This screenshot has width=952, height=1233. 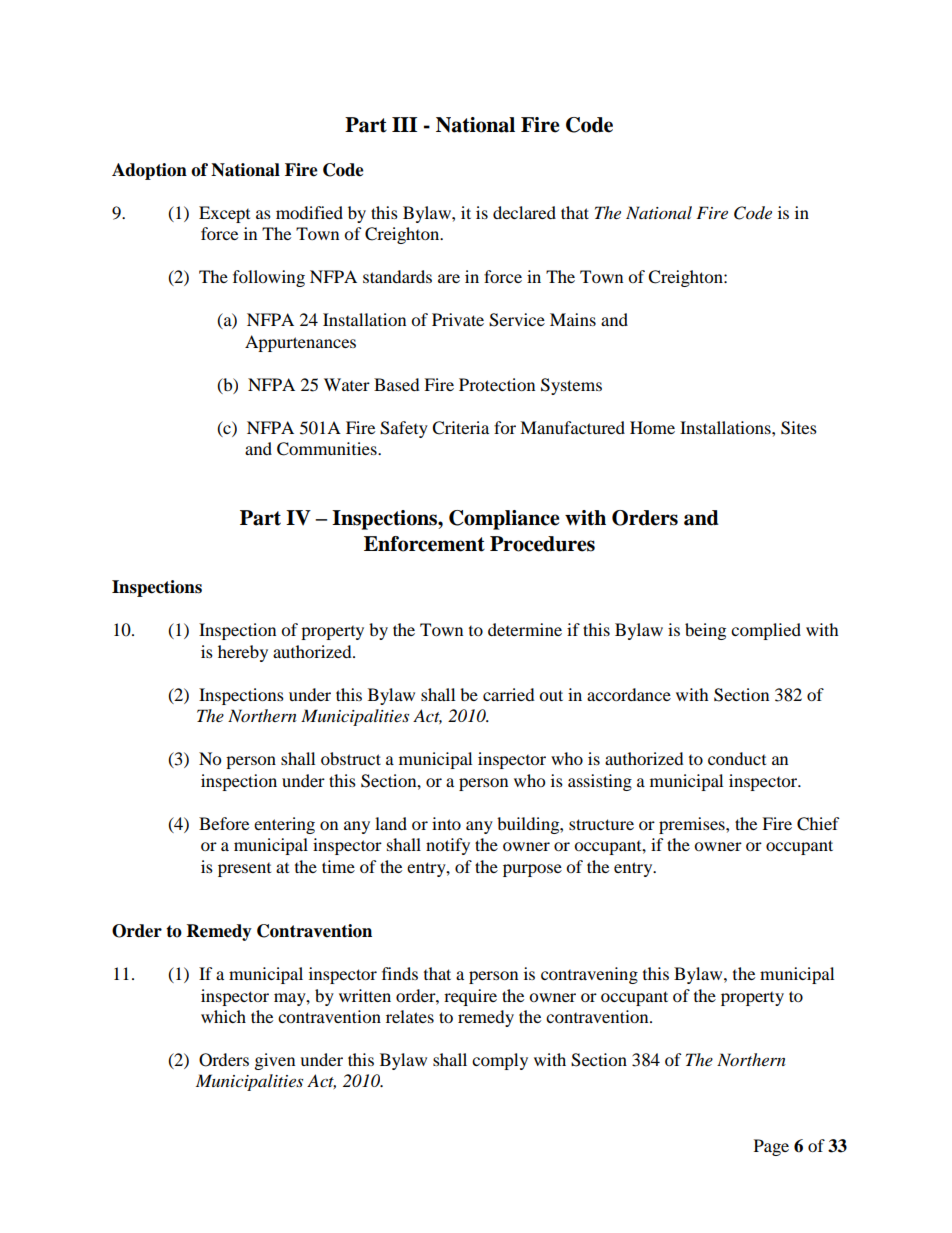 What do you see at coordinates (693, 825) in the screenshot?
I see `premises` at bounding box center [693, 825].
